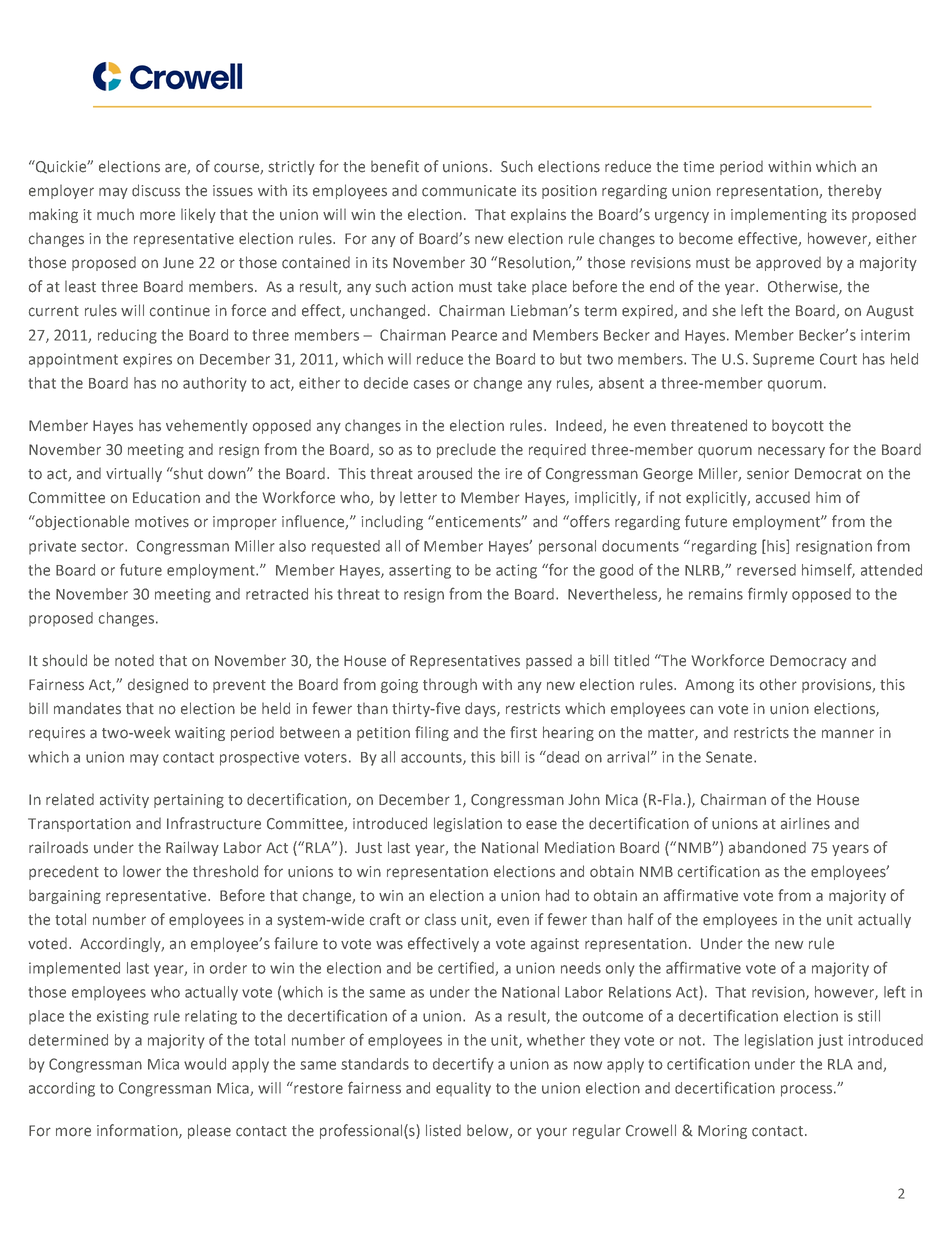 This document has height=1233, width=952. Describe the element at coordinates (138, 1131) in the document. I see `information` at that location.
